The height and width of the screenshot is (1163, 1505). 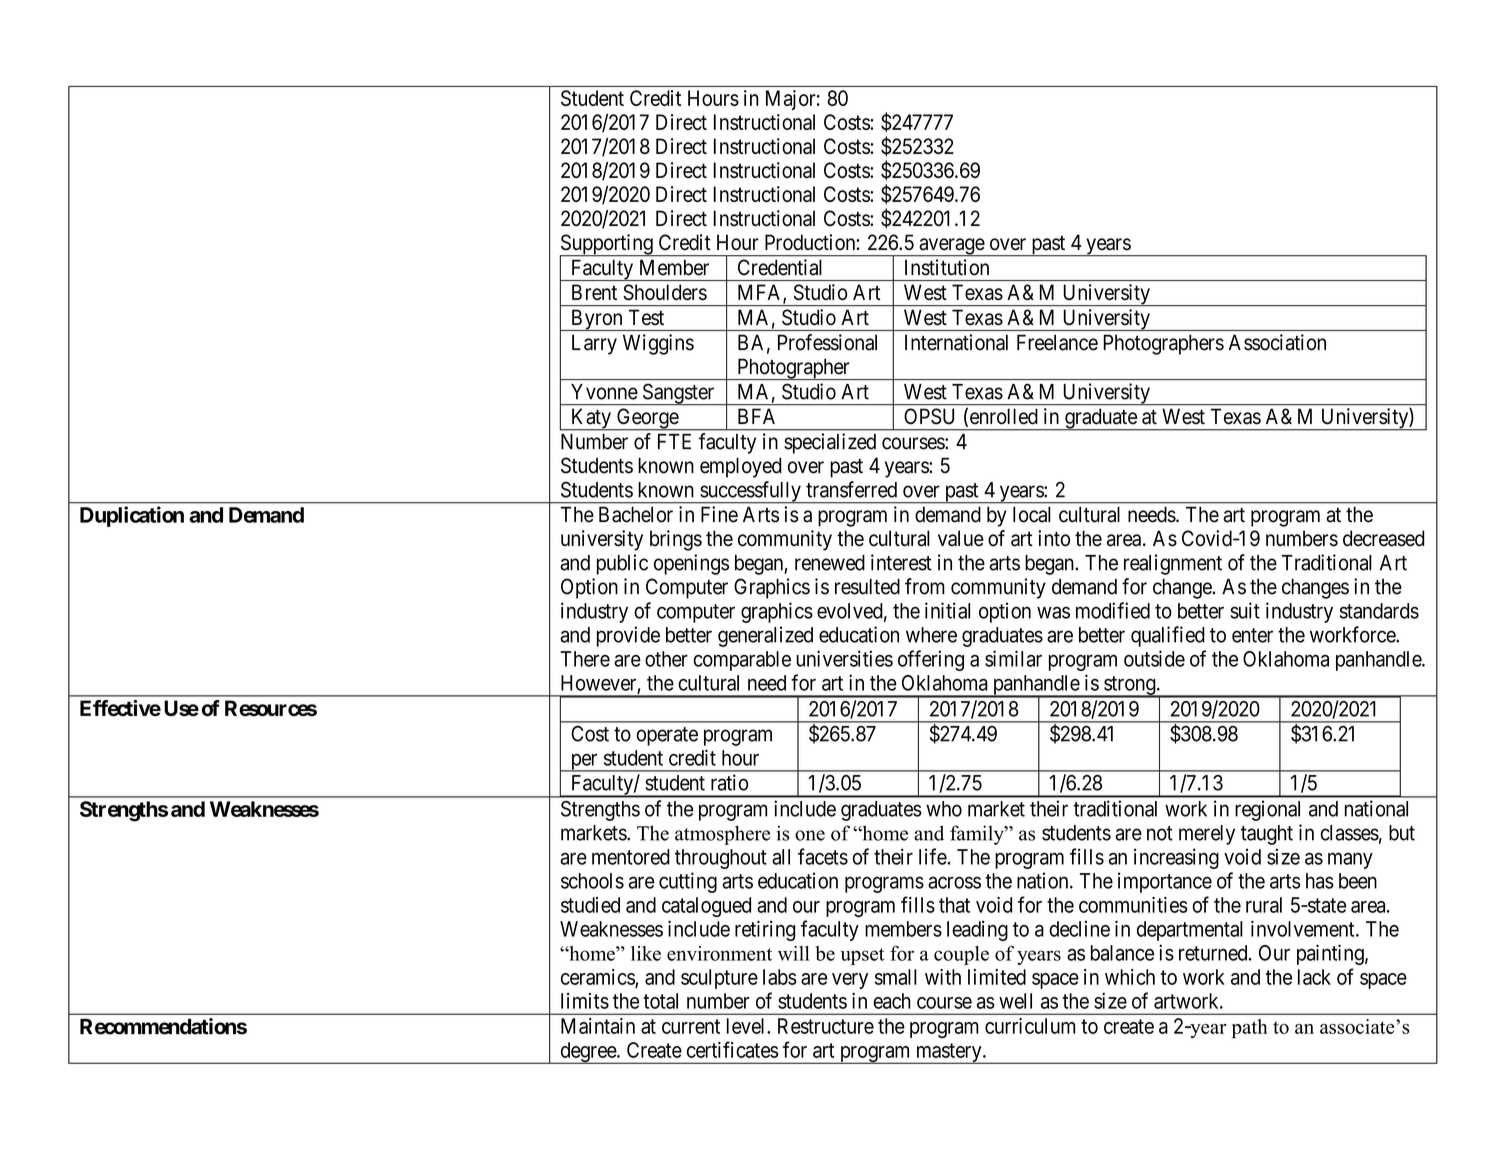 I want to click on Association, so click(x=1277, y=342).
